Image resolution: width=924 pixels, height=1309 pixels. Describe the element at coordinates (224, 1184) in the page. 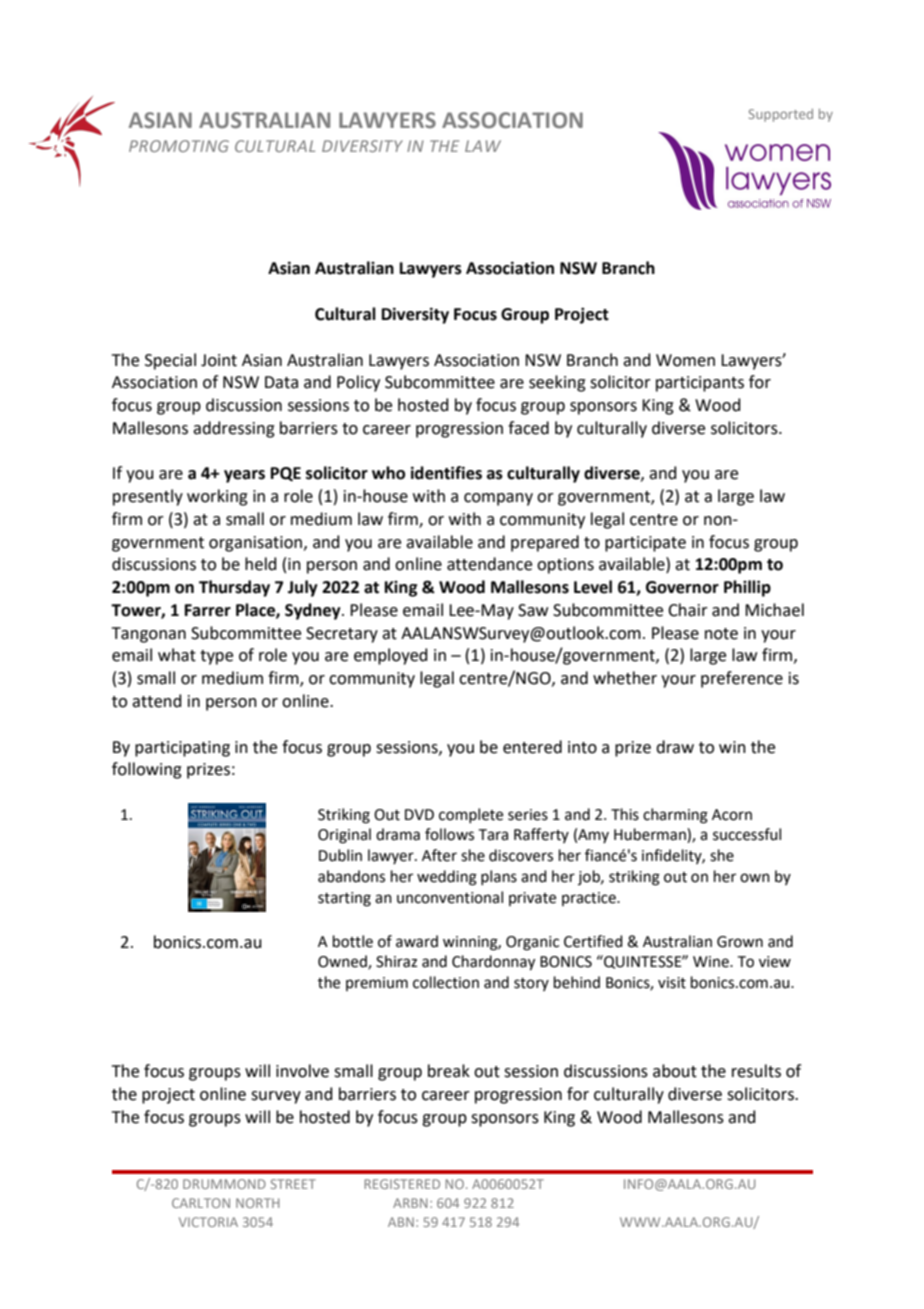

I see `DRUMMOND` at that location.
